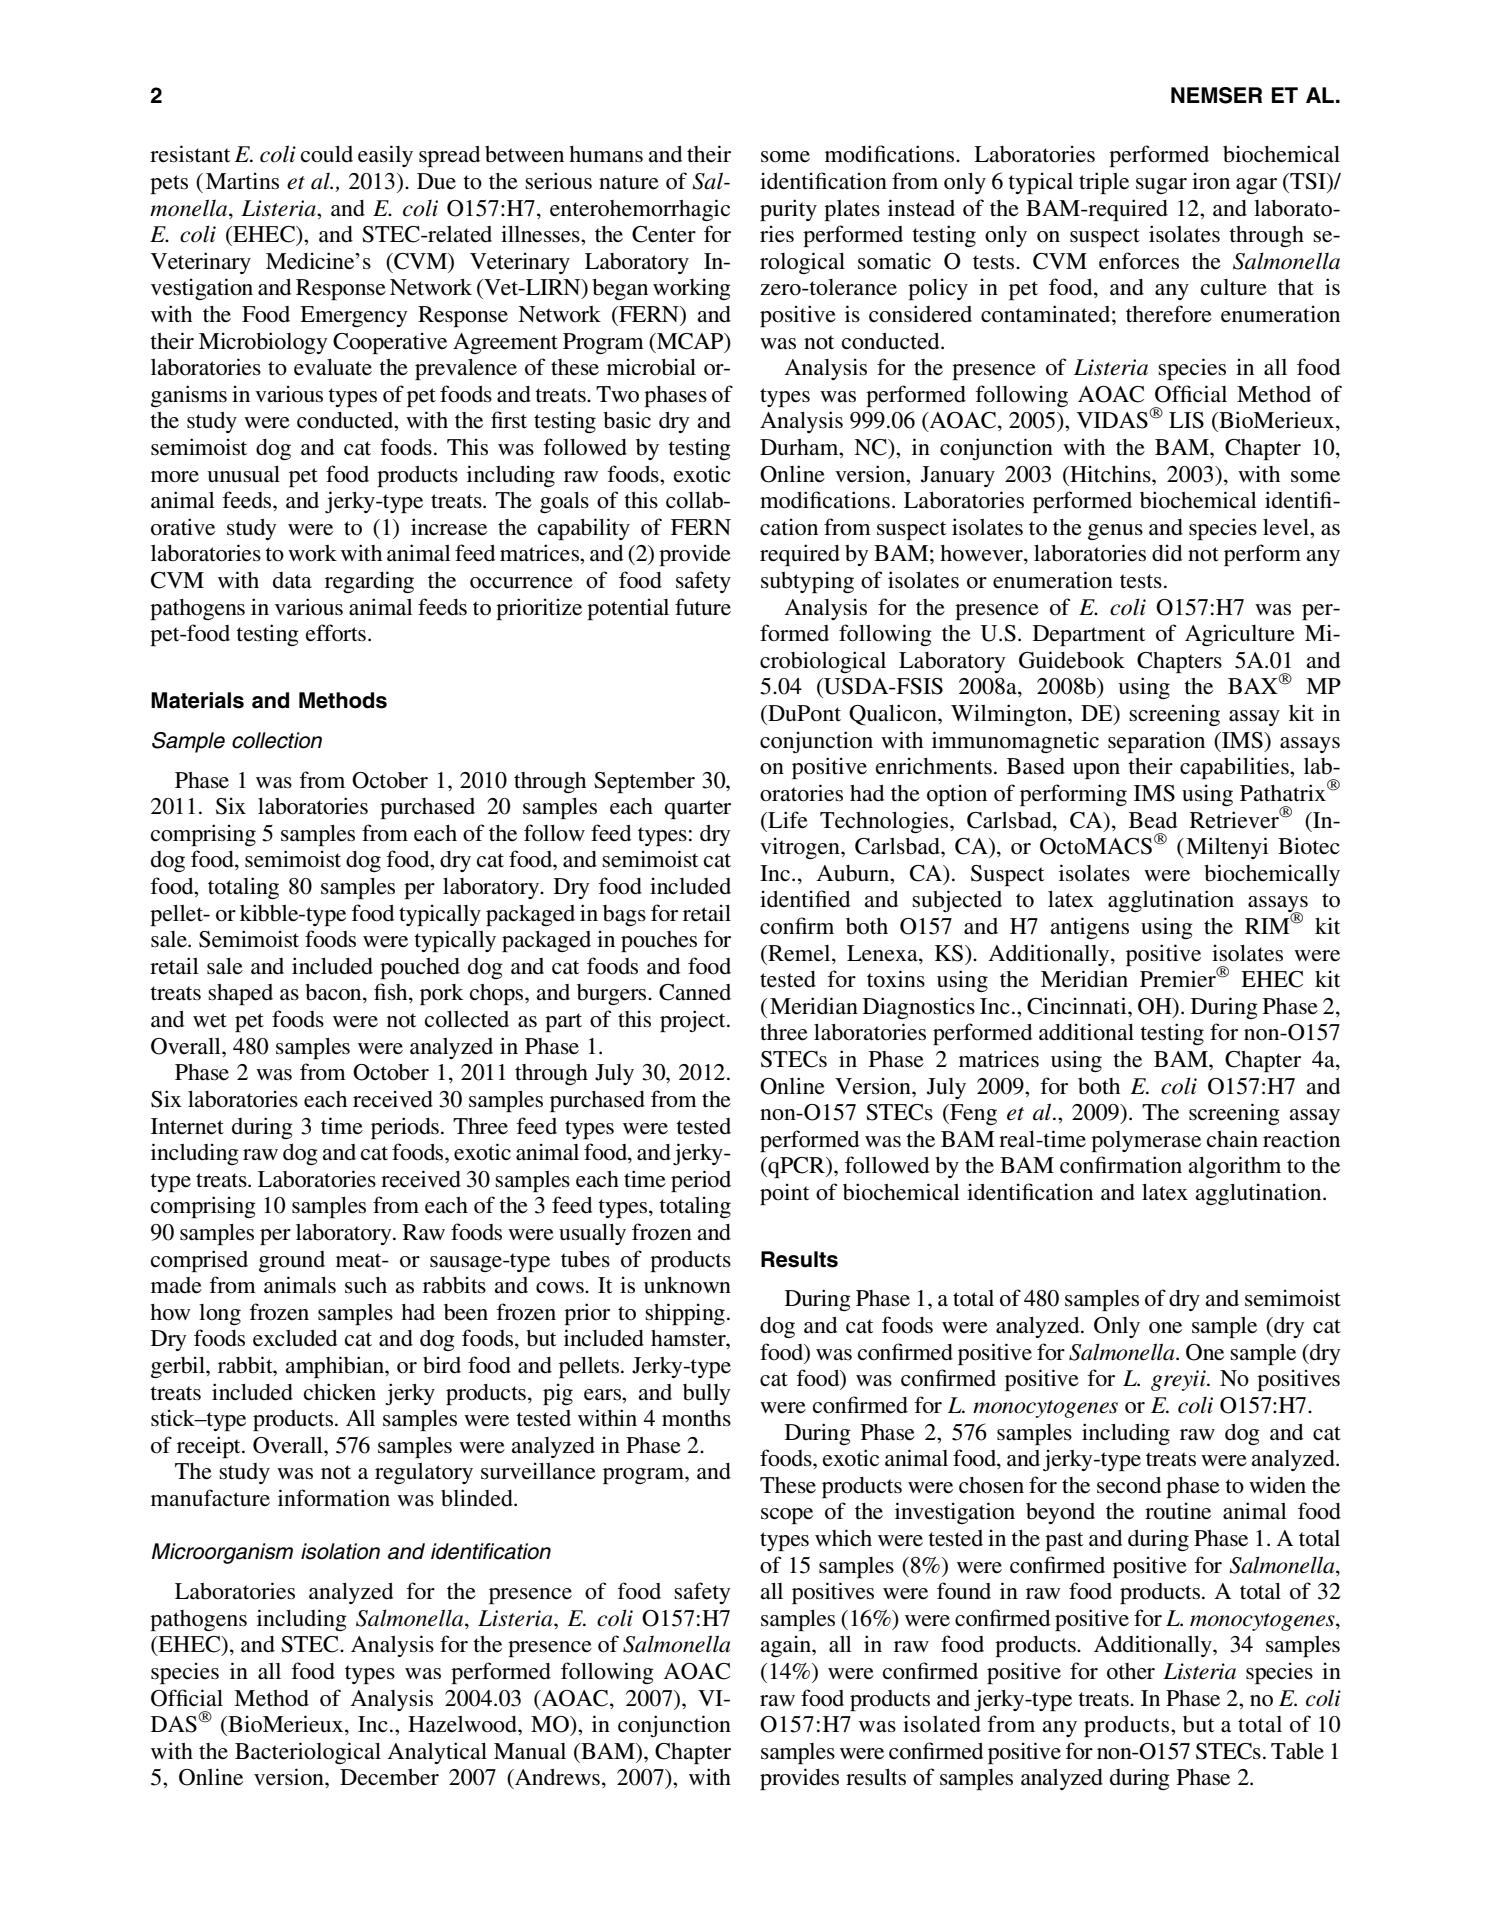 Image resolution: width=1486 pixels, height=1923 pixels. I want to click on excluded, so click(295, 1338).
